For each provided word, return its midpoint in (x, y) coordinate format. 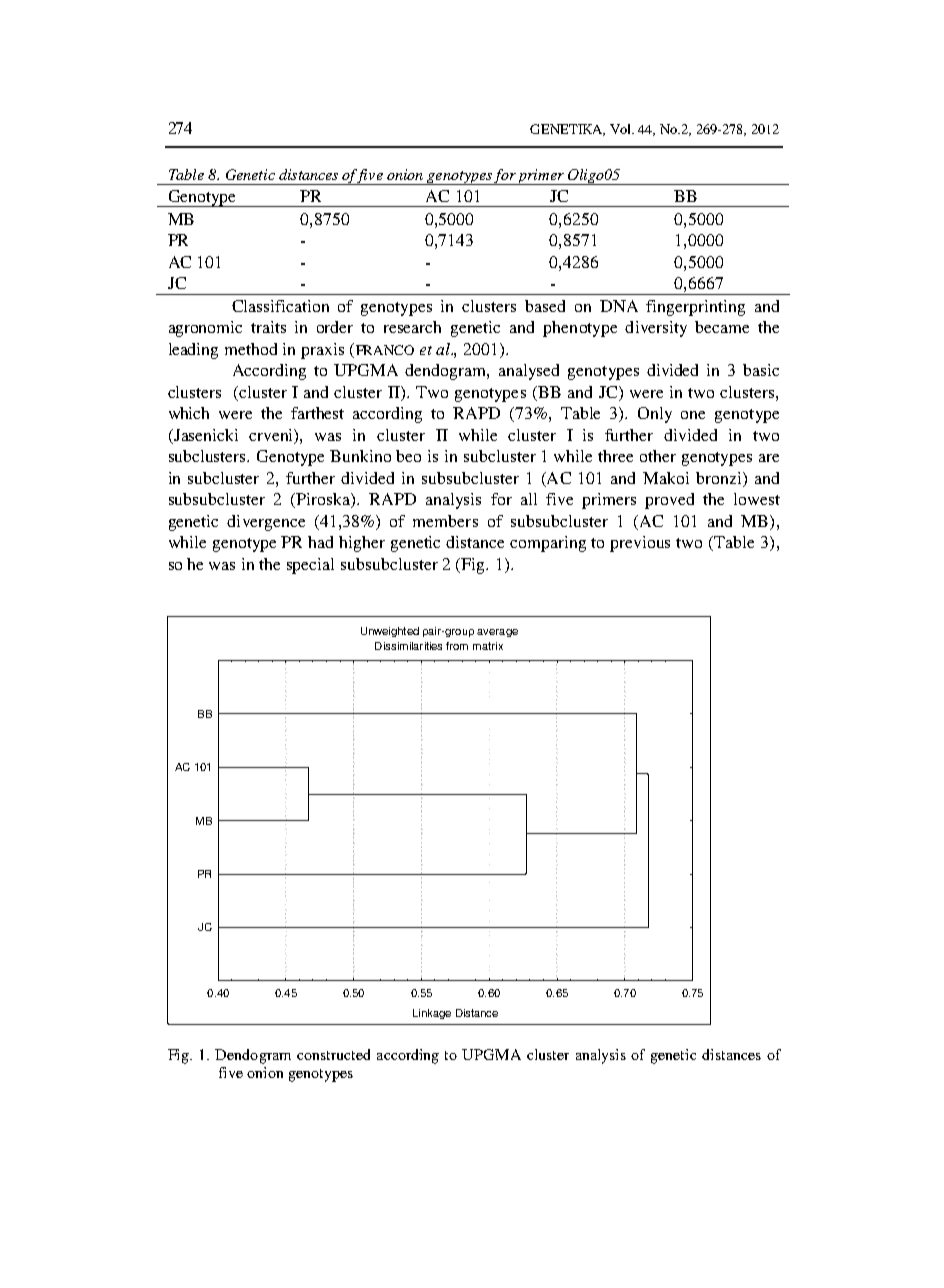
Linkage (432, 1014)
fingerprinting (695, 308)
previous (640, 544)
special (310, 566)
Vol (622, 129)
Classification (280, 306)
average (497, 633)
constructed (333, 1054)
